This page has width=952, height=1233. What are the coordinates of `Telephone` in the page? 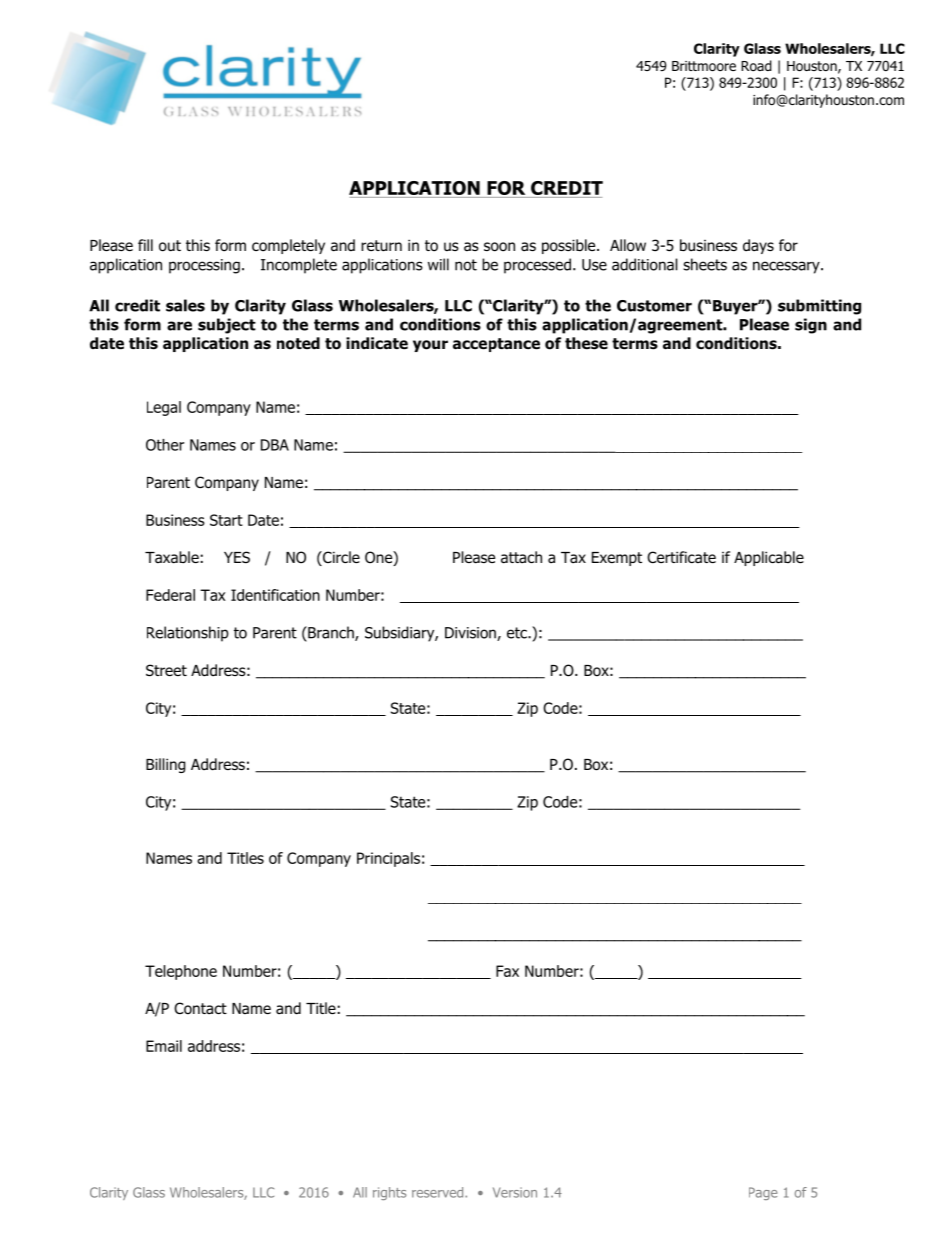 It's located at (181, 972).
